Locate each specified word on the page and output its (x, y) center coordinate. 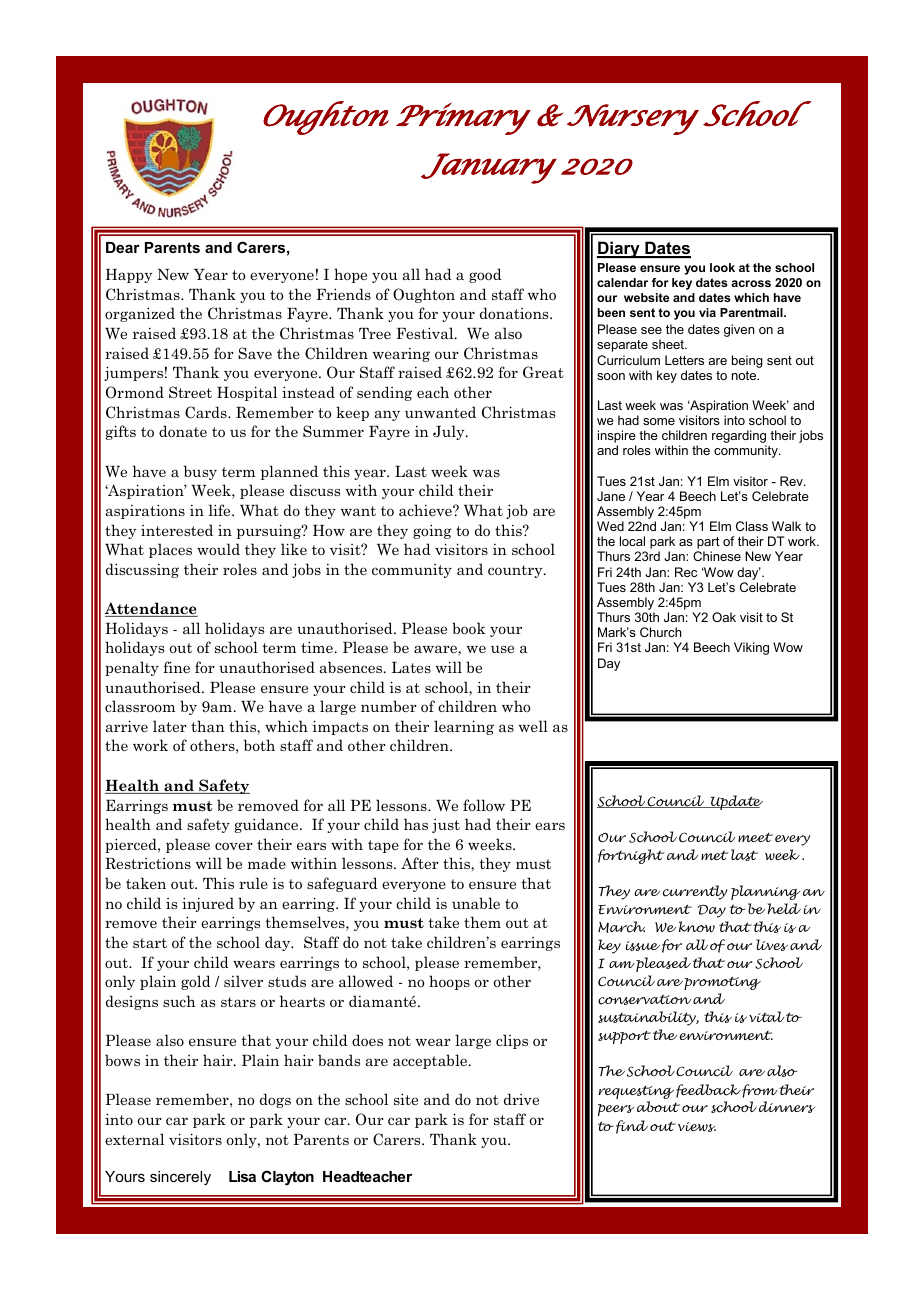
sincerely (180, 1178)
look (722, 267)
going (432, 531)
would (218, 549)
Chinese (717, 556)
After (420, 863)
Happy (129, 276)
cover (234, 846)
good (485, 275)
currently (695, 892)
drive (521, 1099)
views (697, 1127)
